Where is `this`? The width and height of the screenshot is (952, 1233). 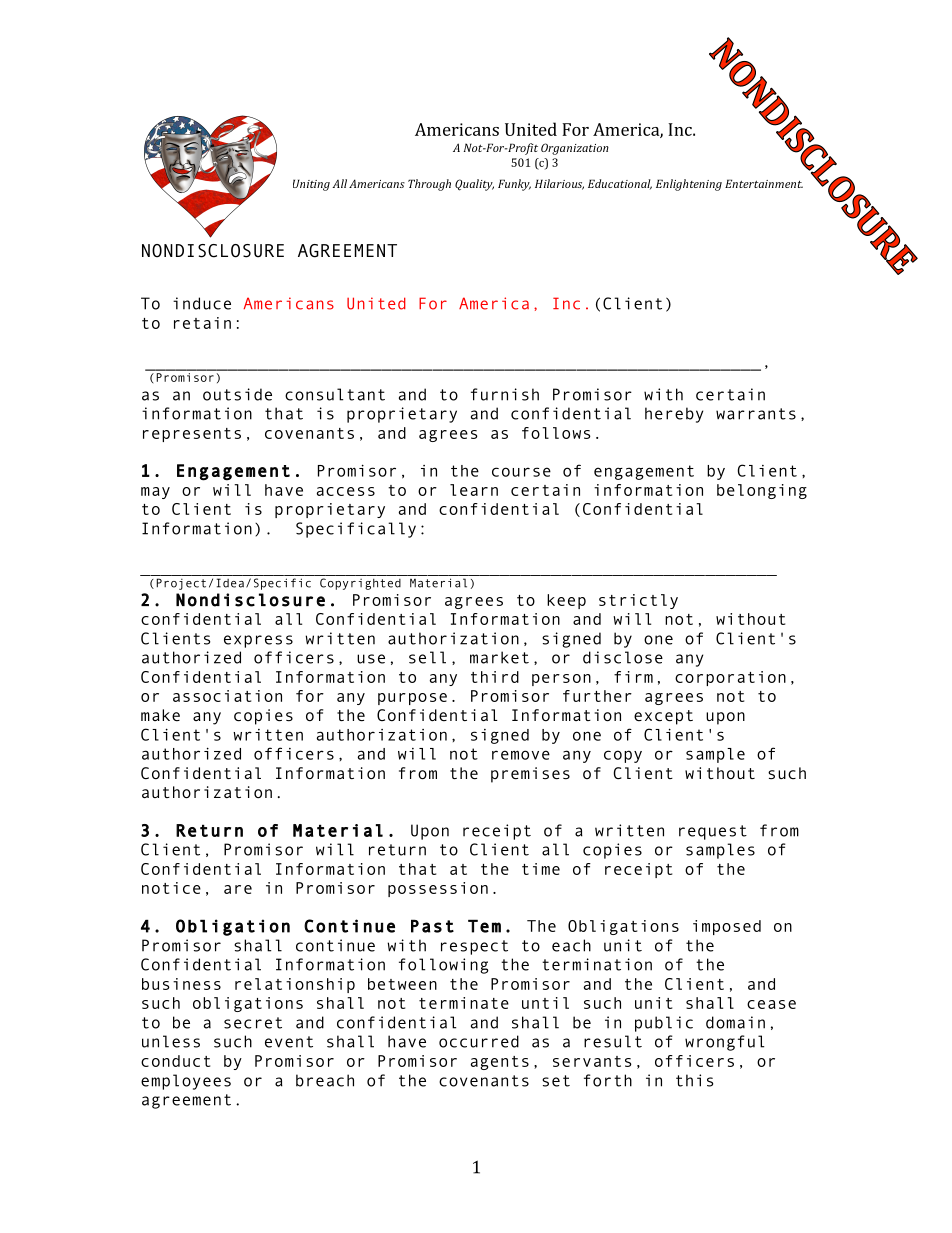 this is located at coordinates (694, 1080).
